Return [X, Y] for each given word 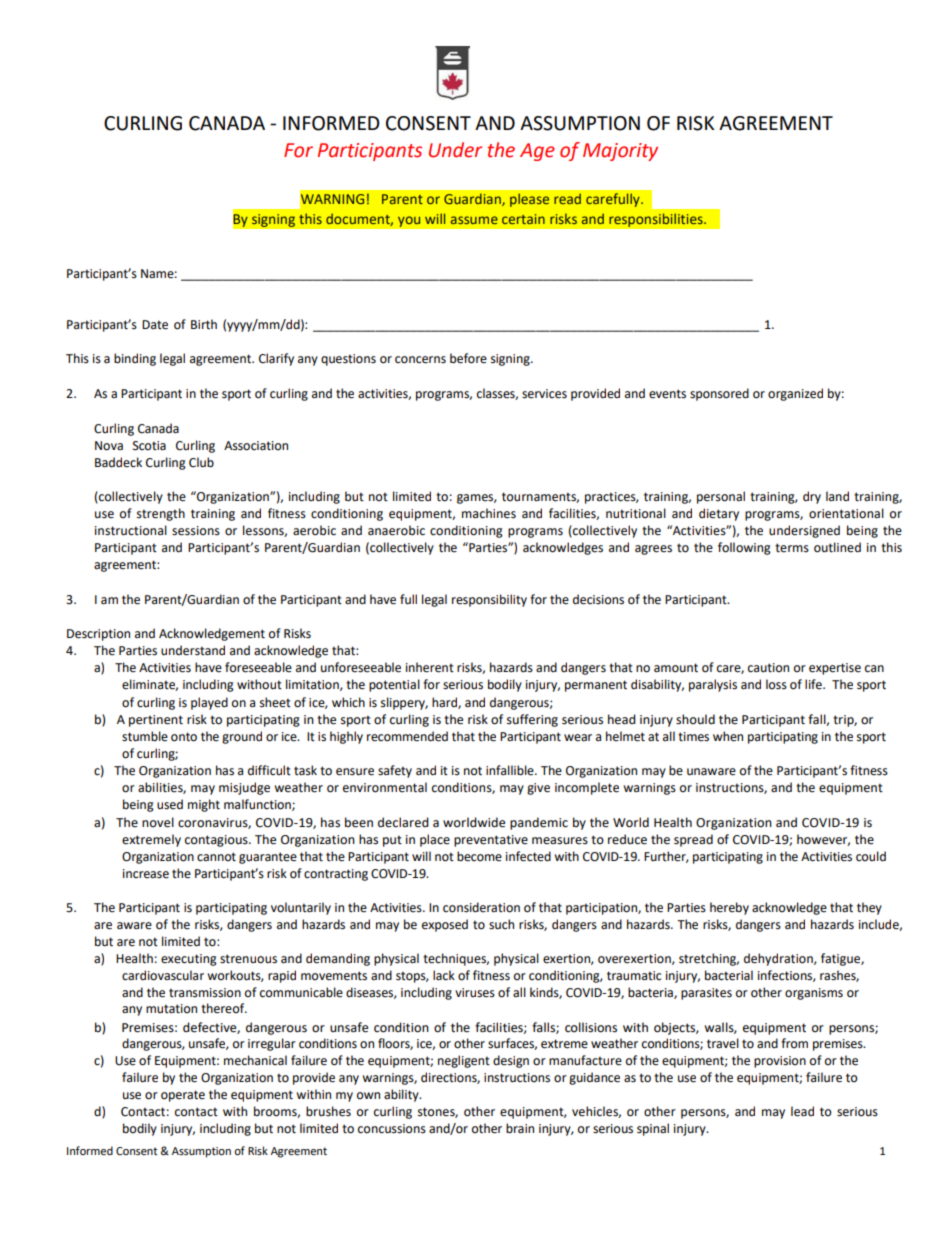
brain [520, 1128]
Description [98, 635]
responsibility [489, 600]
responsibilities [657, 220]
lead [802, 1111]
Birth [204, 324]
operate [183, 1096]
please [530, 200]
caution [768, 668]
